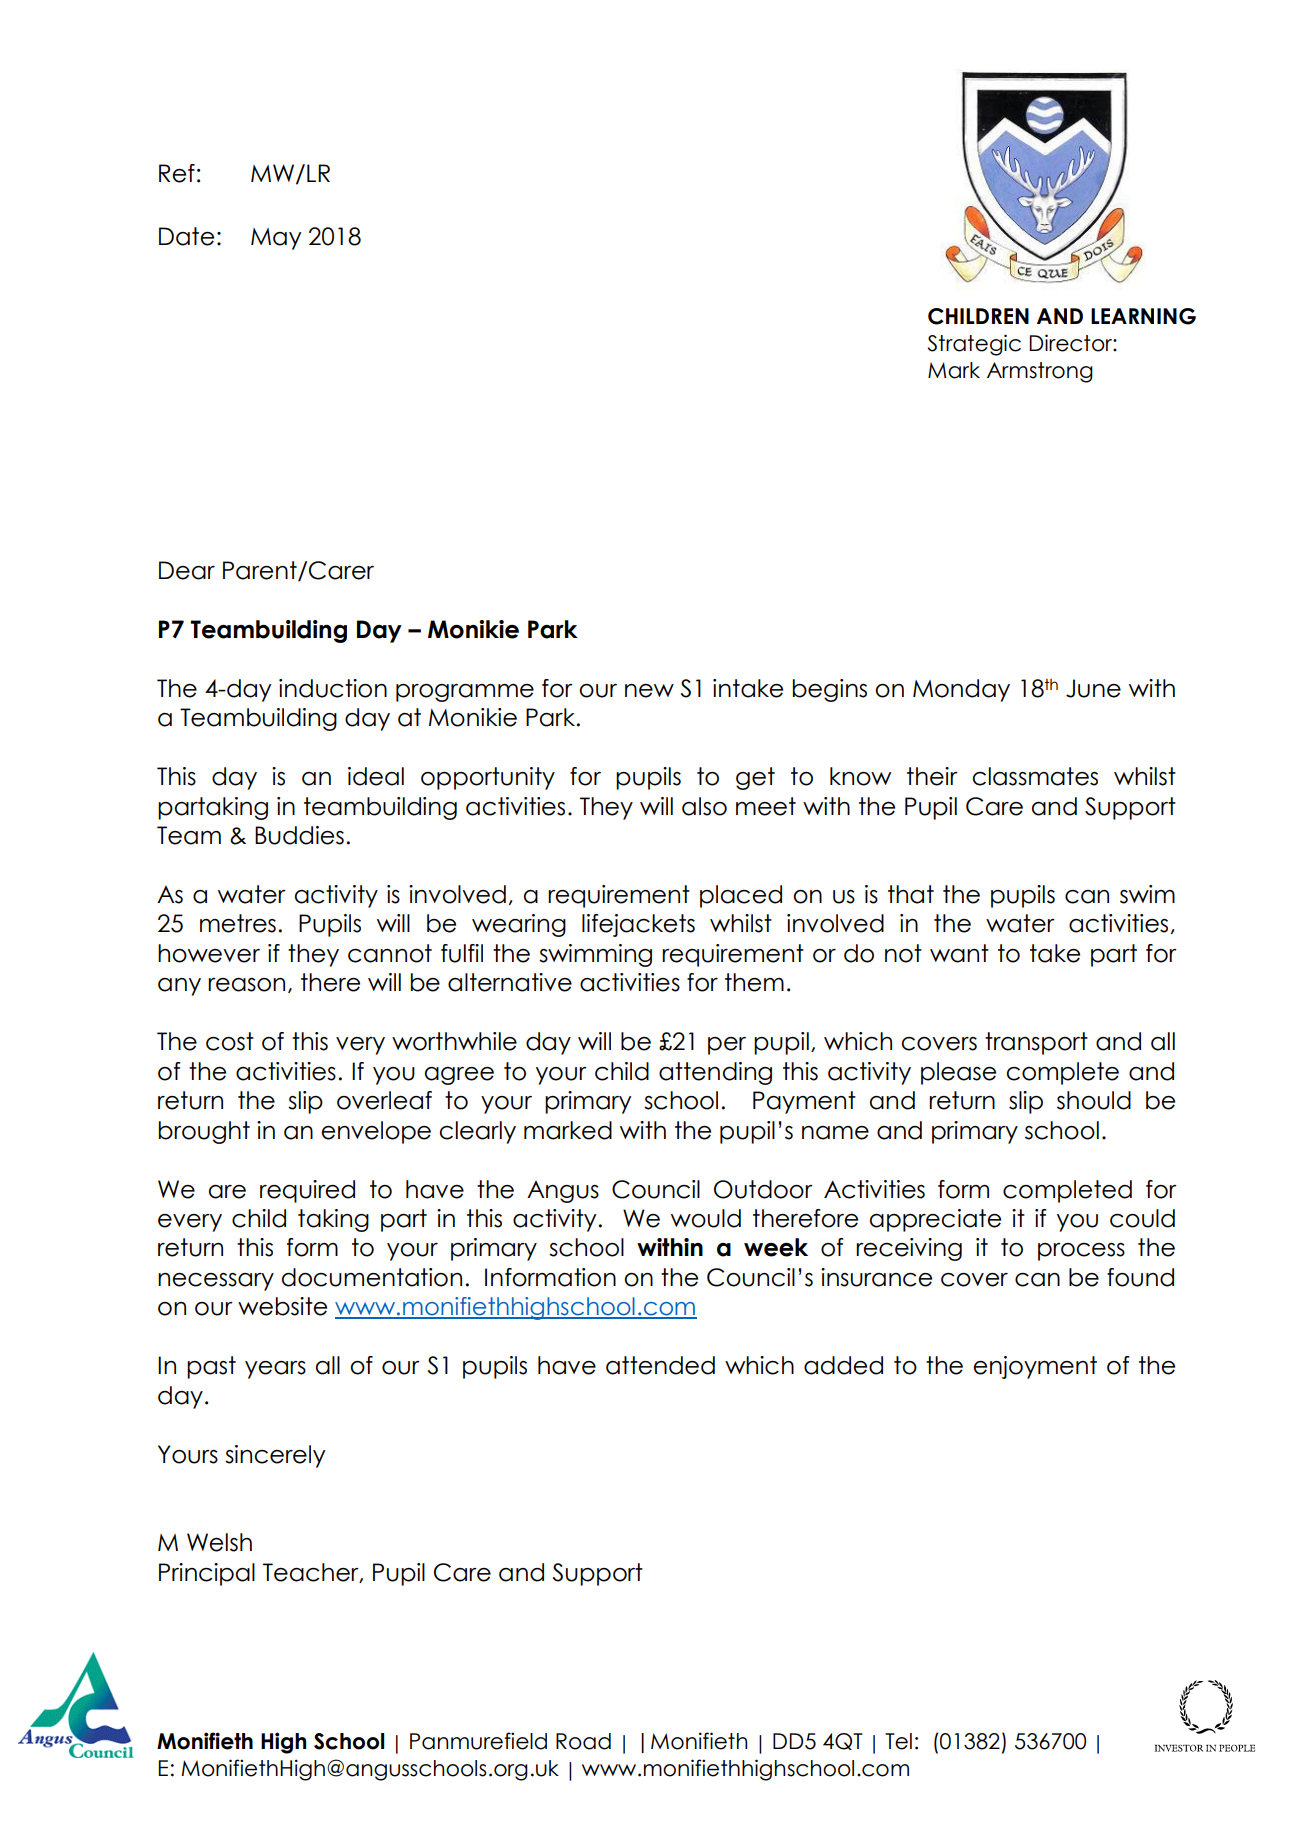  What do you see at coordinates (1093, 688) in the screenshot?
I see `June` at bounding box center [1093, 688].
